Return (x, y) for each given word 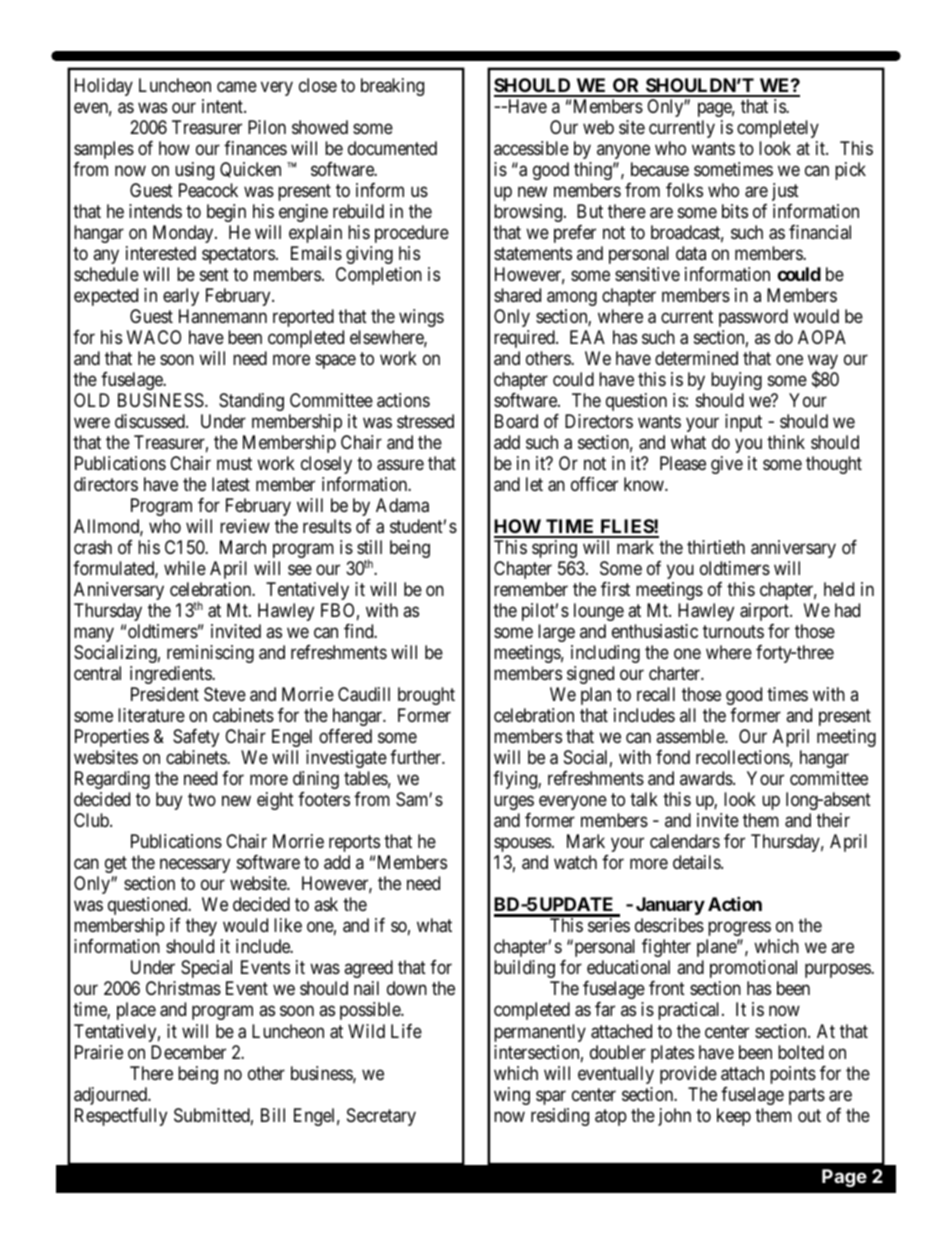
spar (551, 1097)
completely (778, 129)
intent (223, 106)
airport (765, 612)
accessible (531, 148)
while (185, 568)
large (556, 633)
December (188, 1052)
